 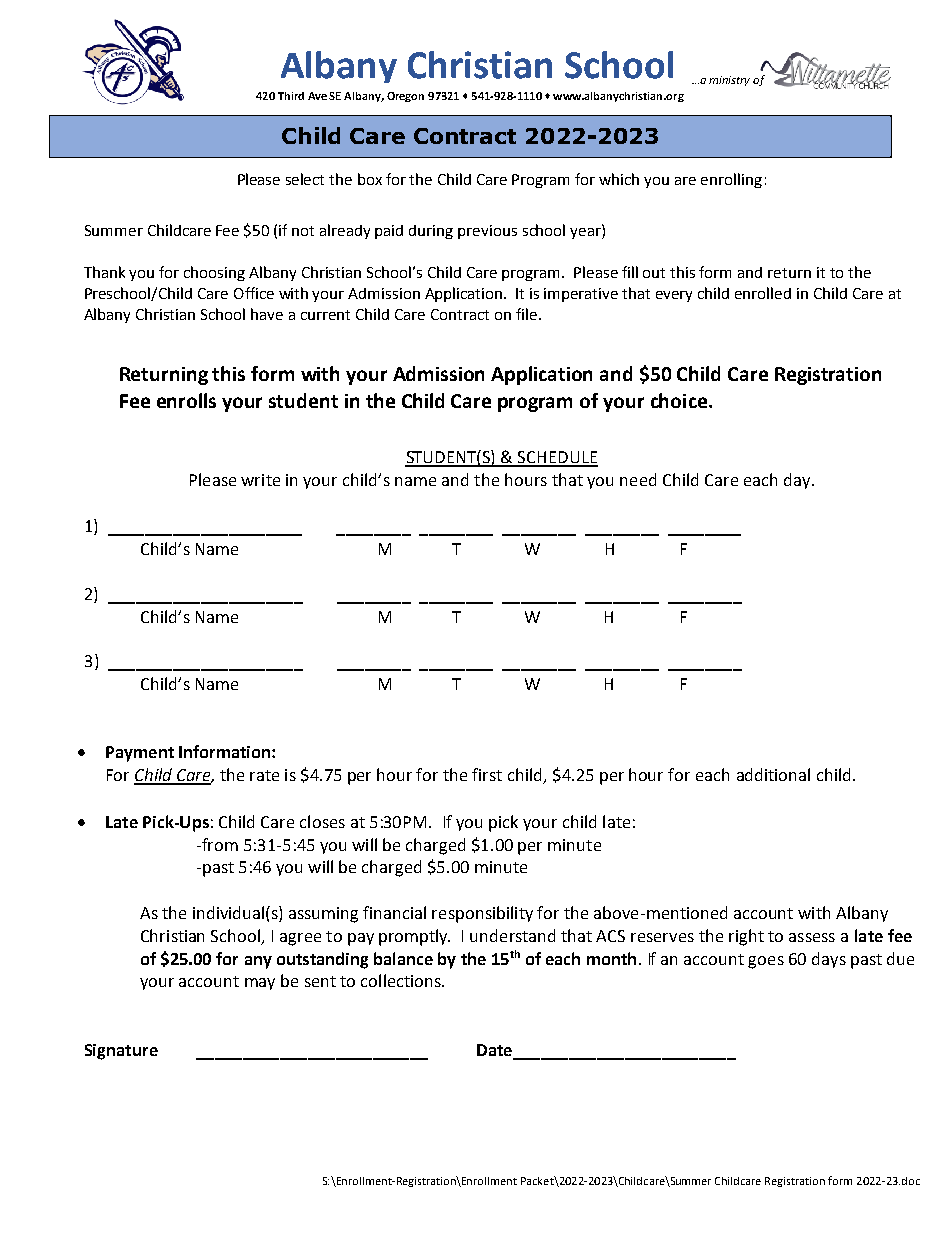 What do you see at coordinates (260, 984) in the page?
I see `may` at bounding box center [260, 984].
